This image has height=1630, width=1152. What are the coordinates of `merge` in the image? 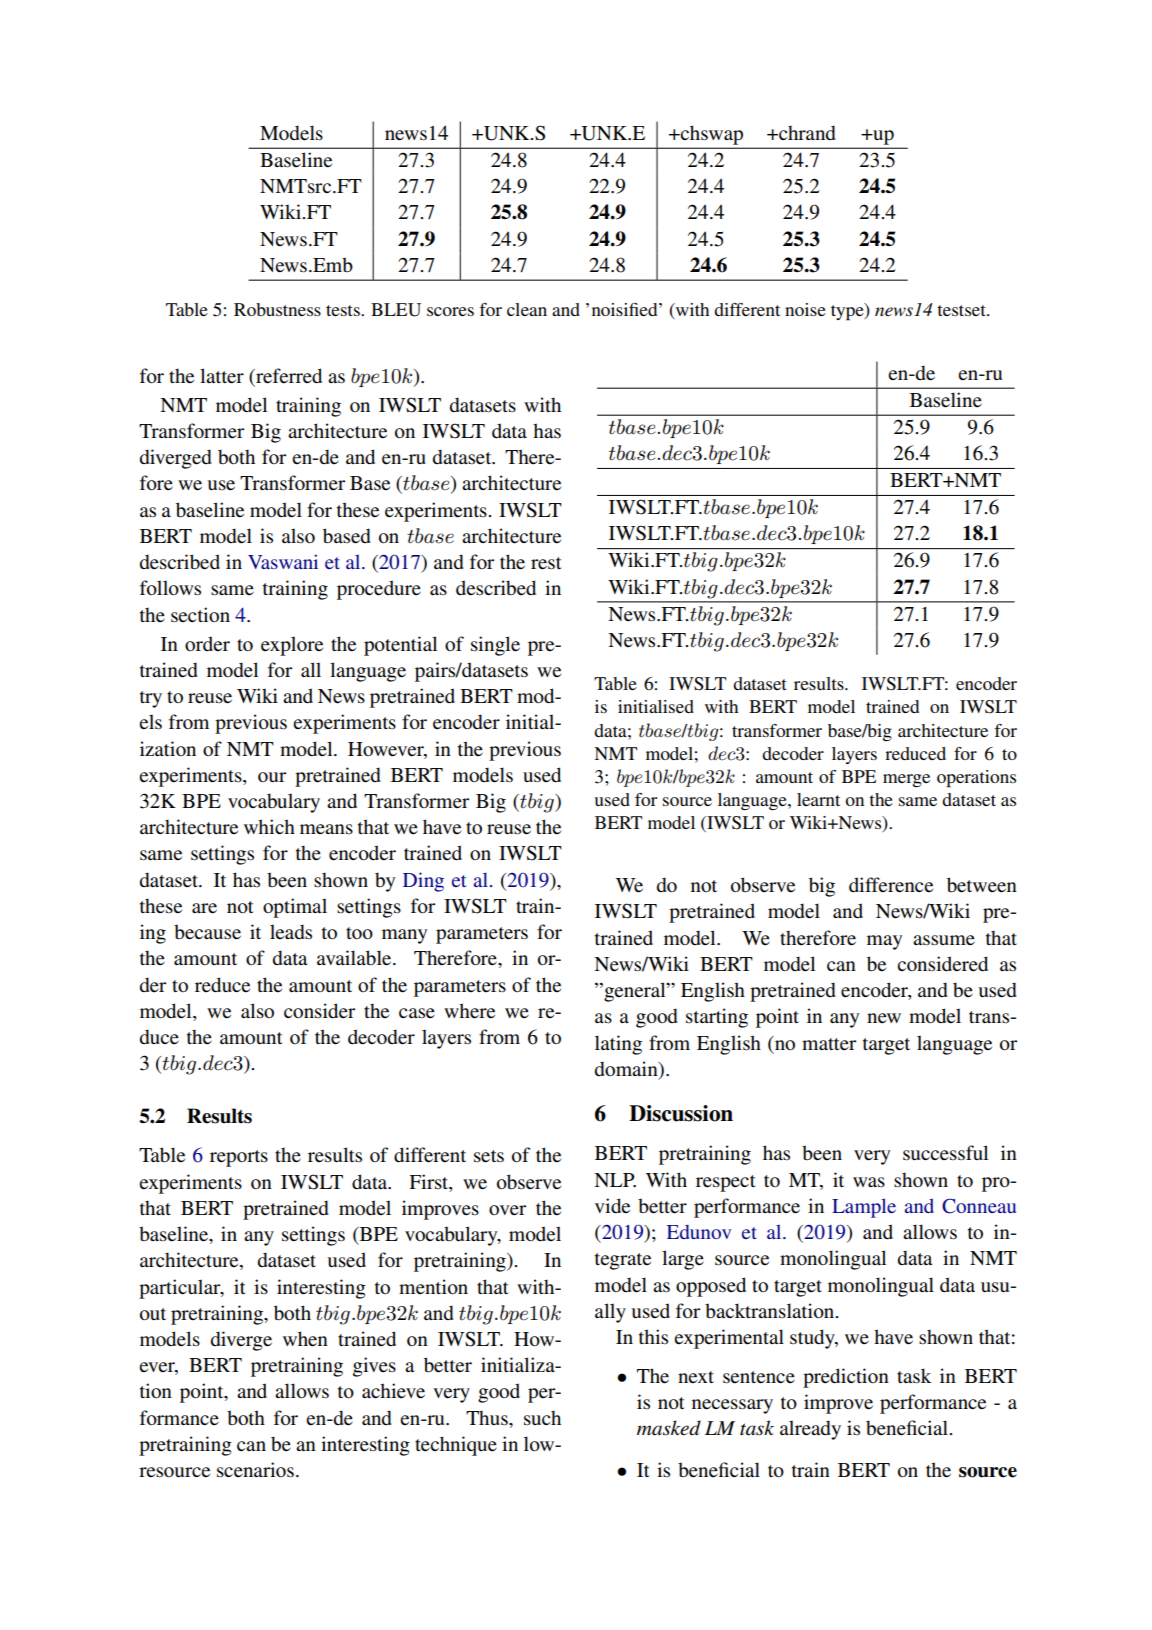 It's located at (906, 780).
